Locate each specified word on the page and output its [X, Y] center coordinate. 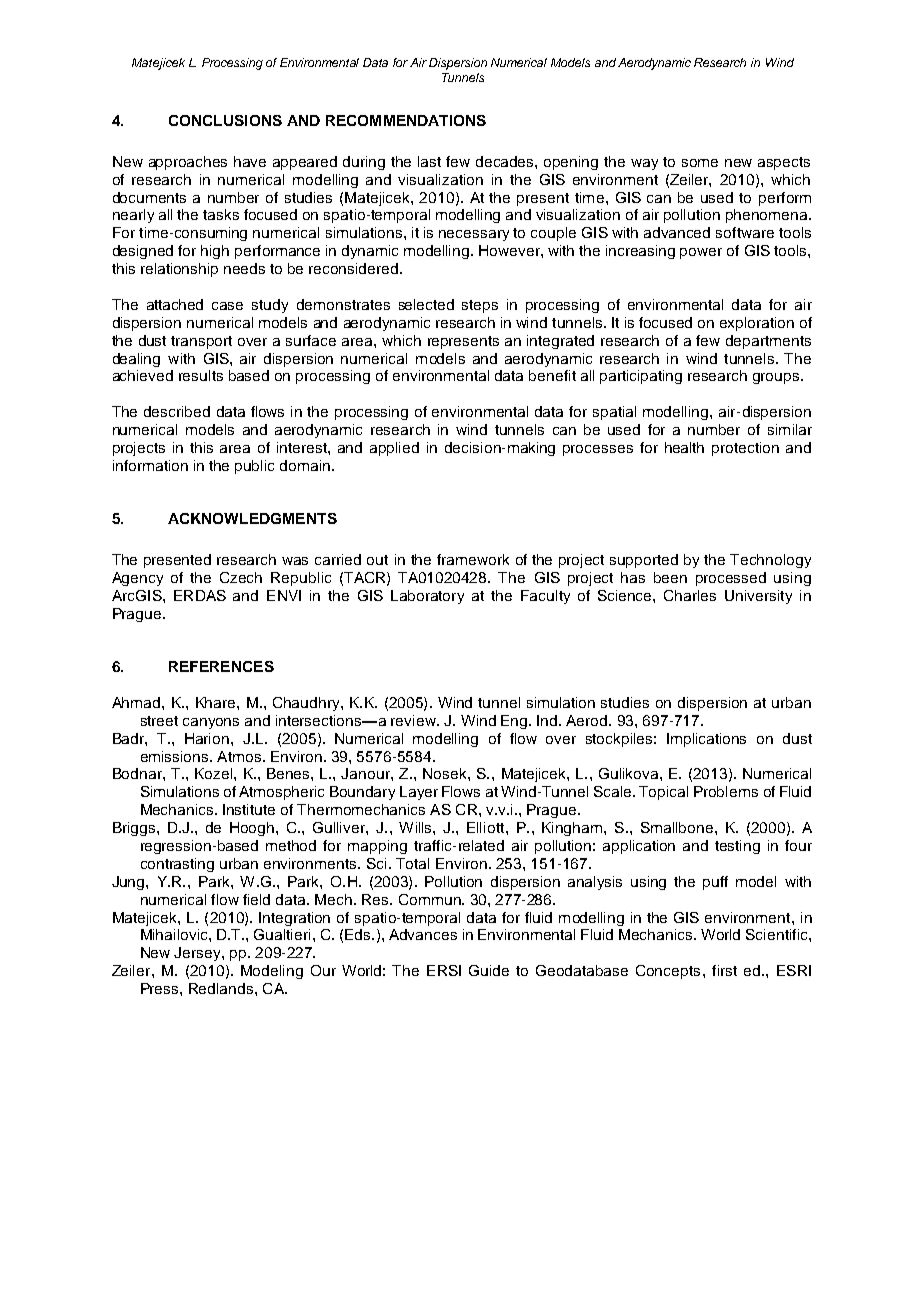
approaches [188, 163]
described [177, 411]
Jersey [198, 954]
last [429, 161]
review [414, 720]
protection [745, 449]
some [700, 163]
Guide [489, 970]
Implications [706, 740]
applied [394, 449]
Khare [217, 702]
